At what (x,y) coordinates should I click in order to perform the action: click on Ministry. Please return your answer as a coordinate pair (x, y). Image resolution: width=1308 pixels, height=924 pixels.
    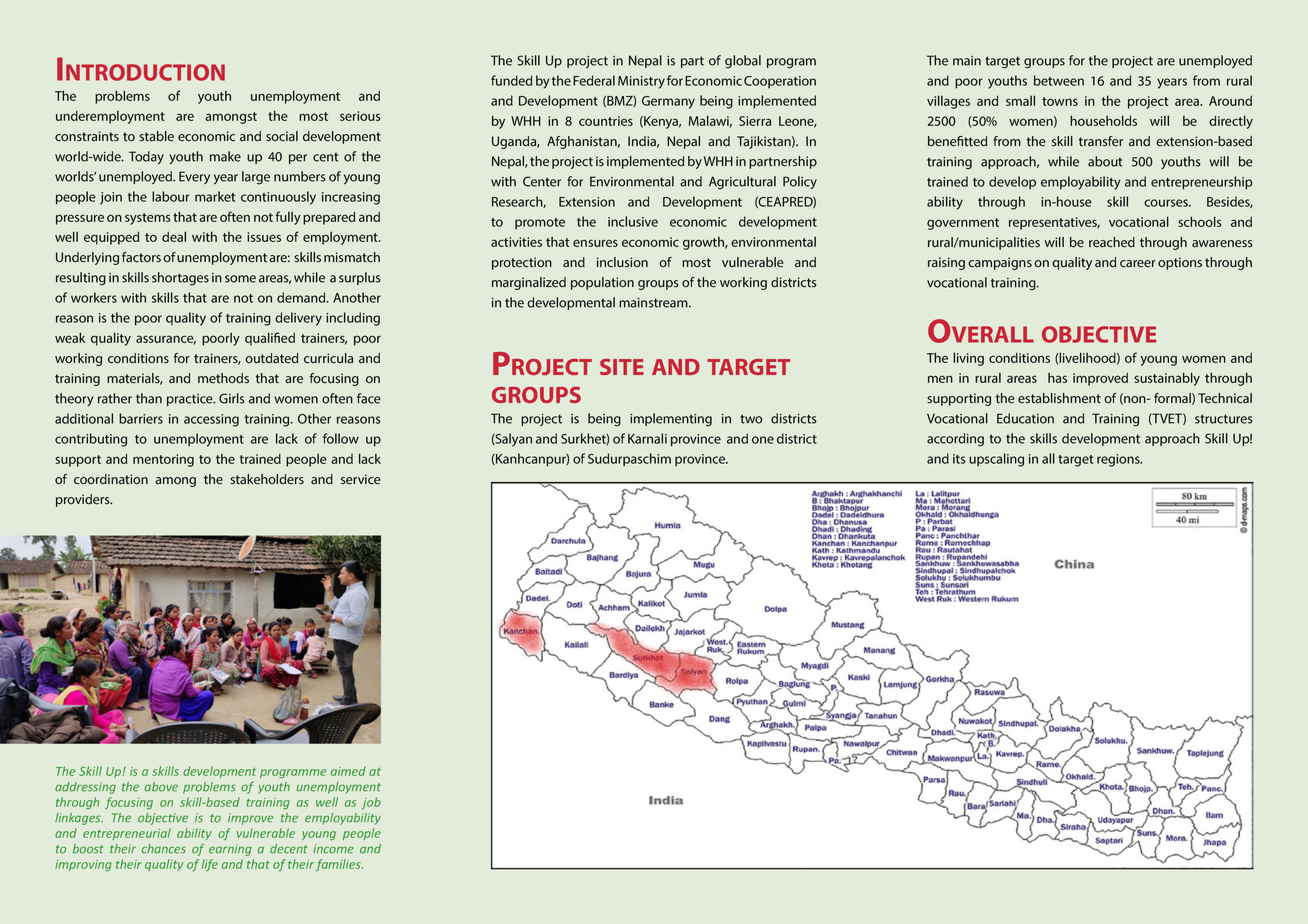
    Looking at the image, I should click on (641, 82).
